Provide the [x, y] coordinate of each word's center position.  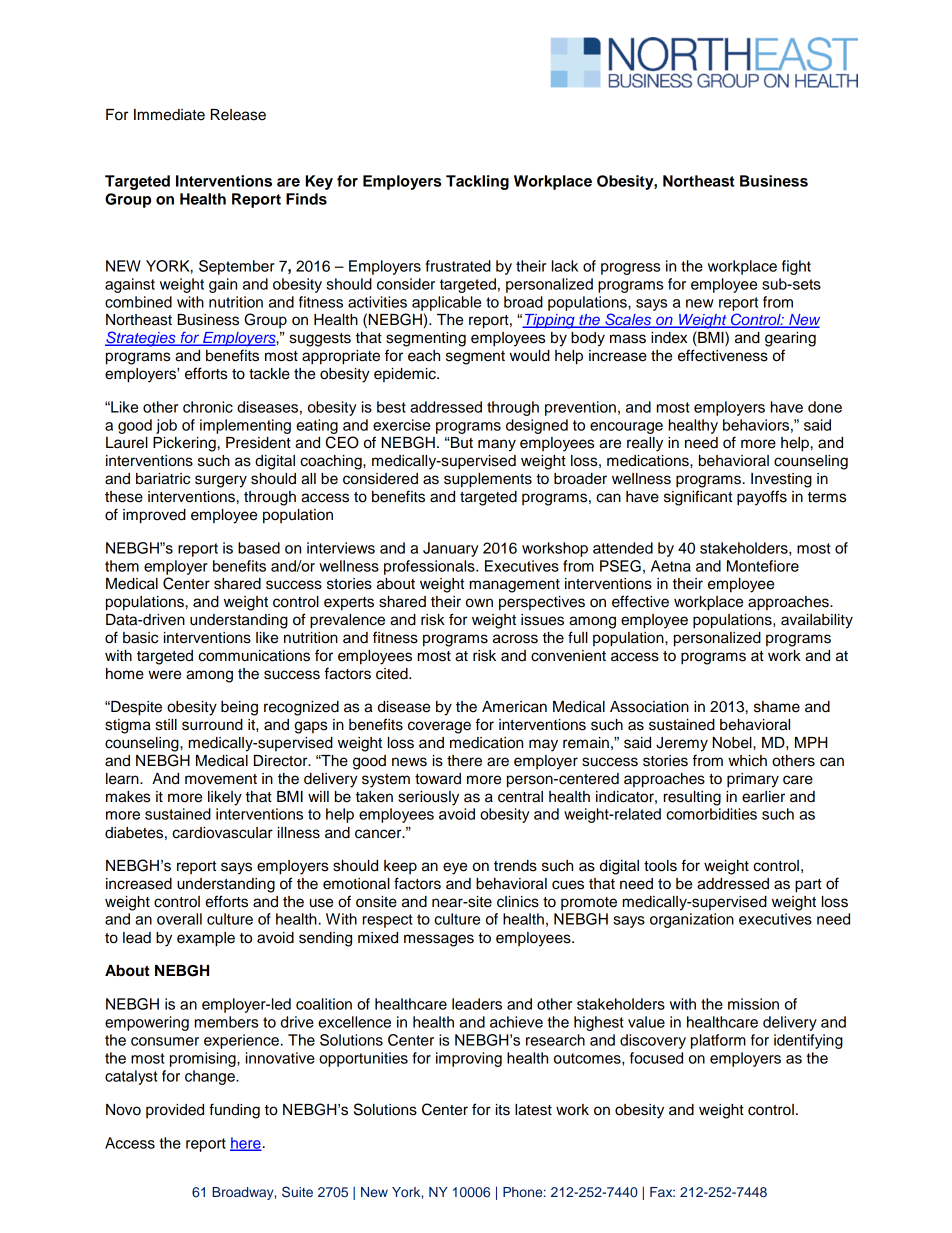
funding [234, 1111]
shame [777, 707]
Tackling [477, 182]
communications [254, 656]
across [515, 639]
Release [238, 115]
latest [533, 1110]
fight [796, 267]
